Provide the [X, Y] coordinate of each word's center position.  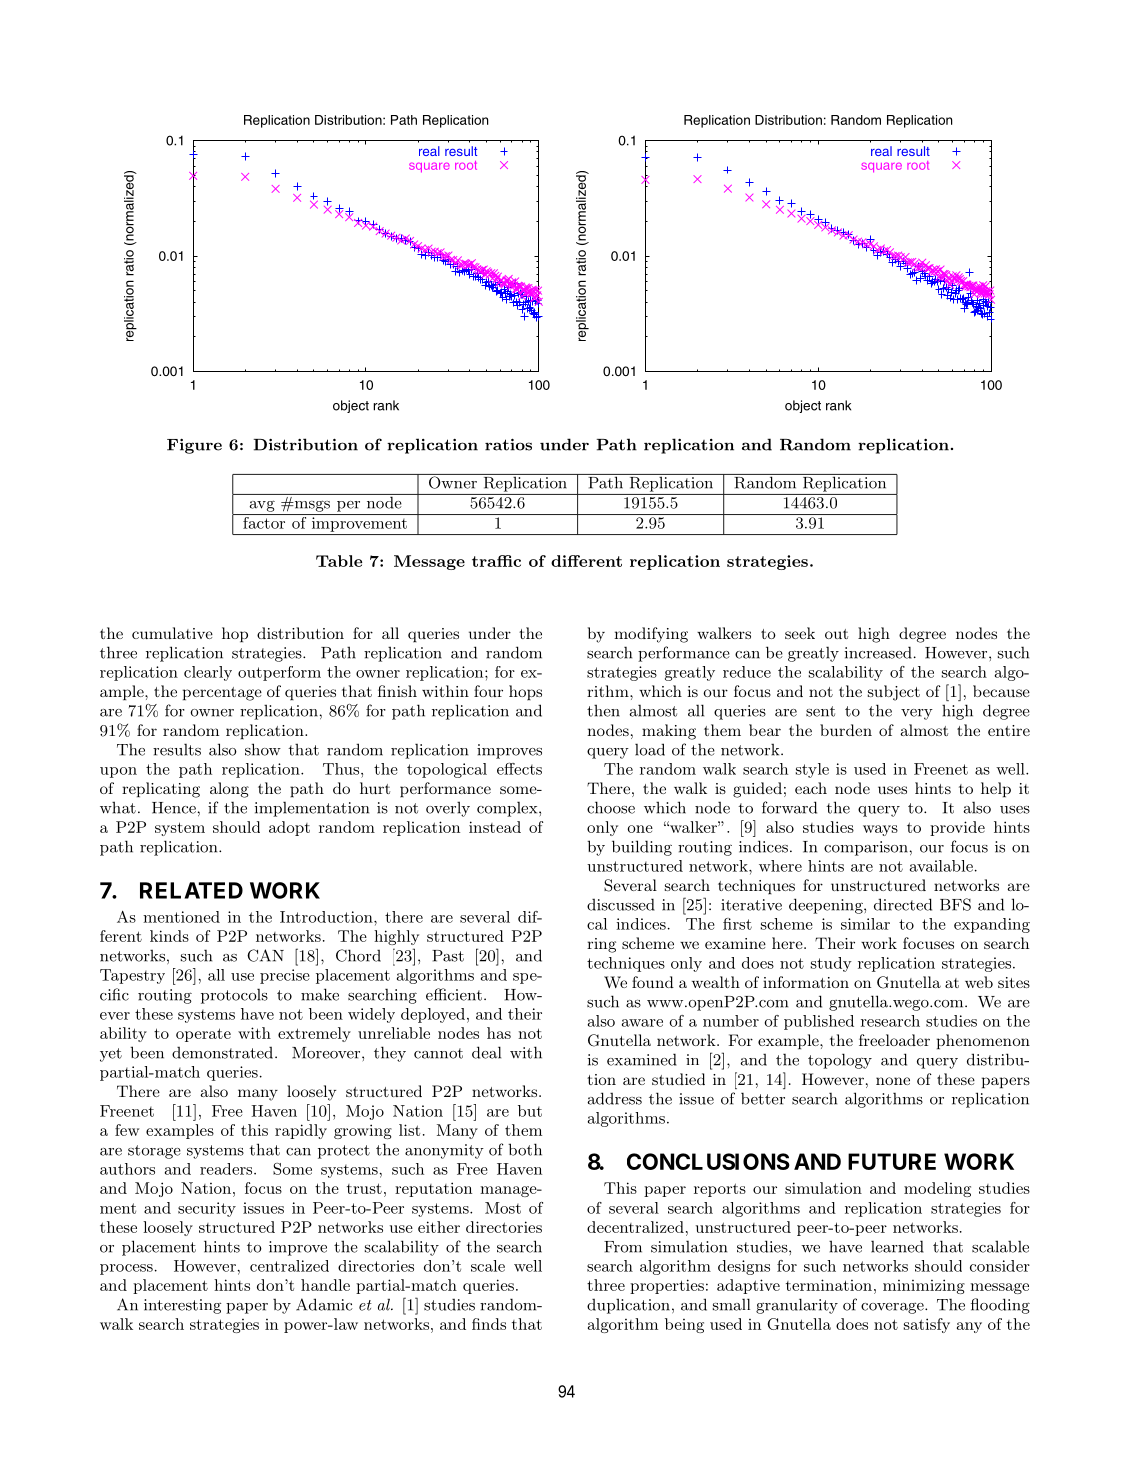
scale [488, 1266]
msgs [311, 506]
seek [800, 633]
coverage [893, 1308]
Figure [194, 446]
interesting [182, 1306]
